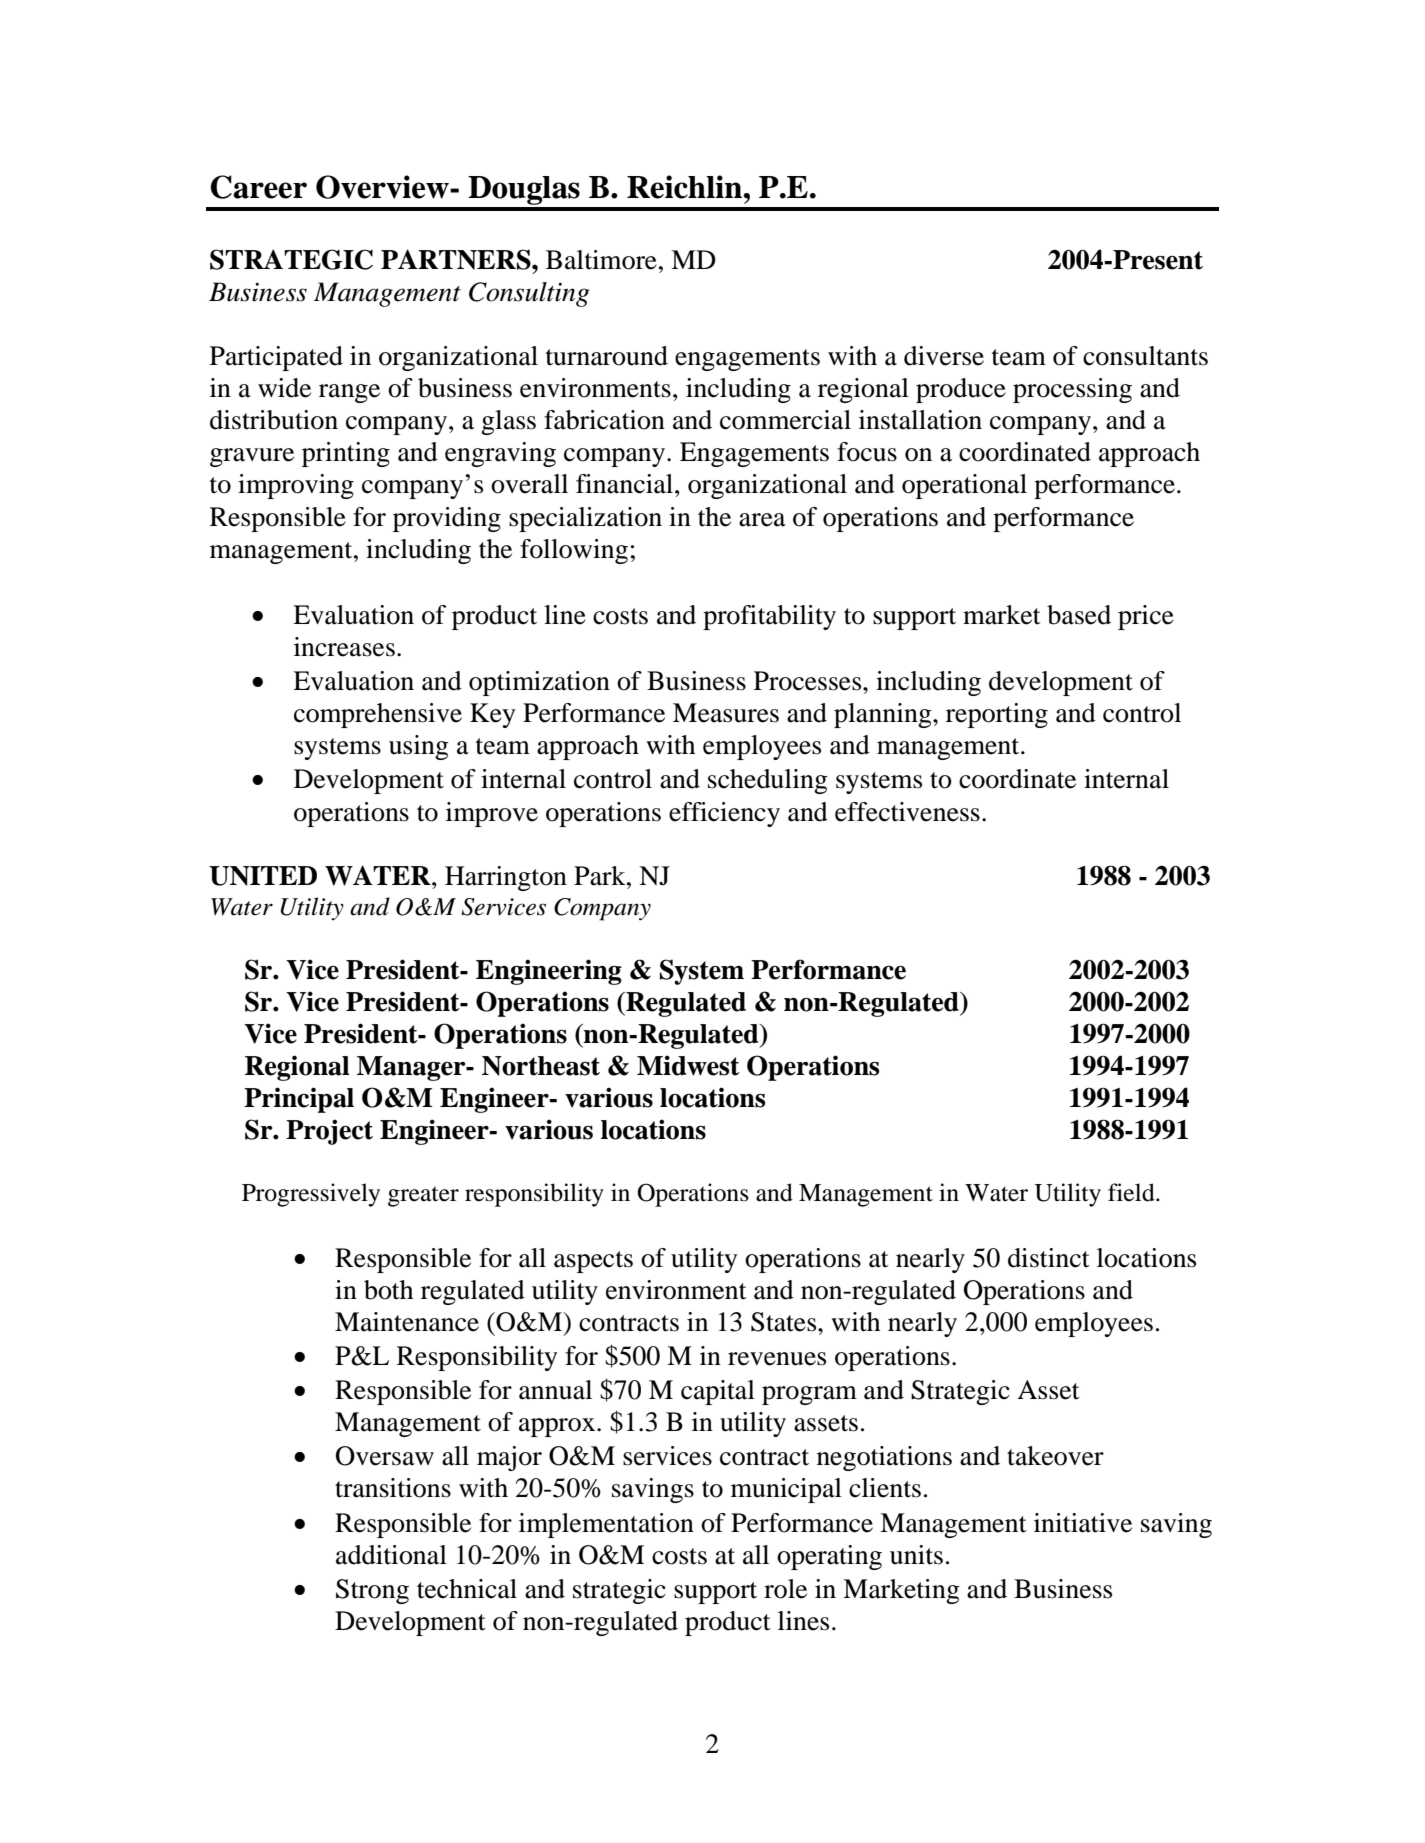  I want to click on PARTNERS, so click(457, 259).
